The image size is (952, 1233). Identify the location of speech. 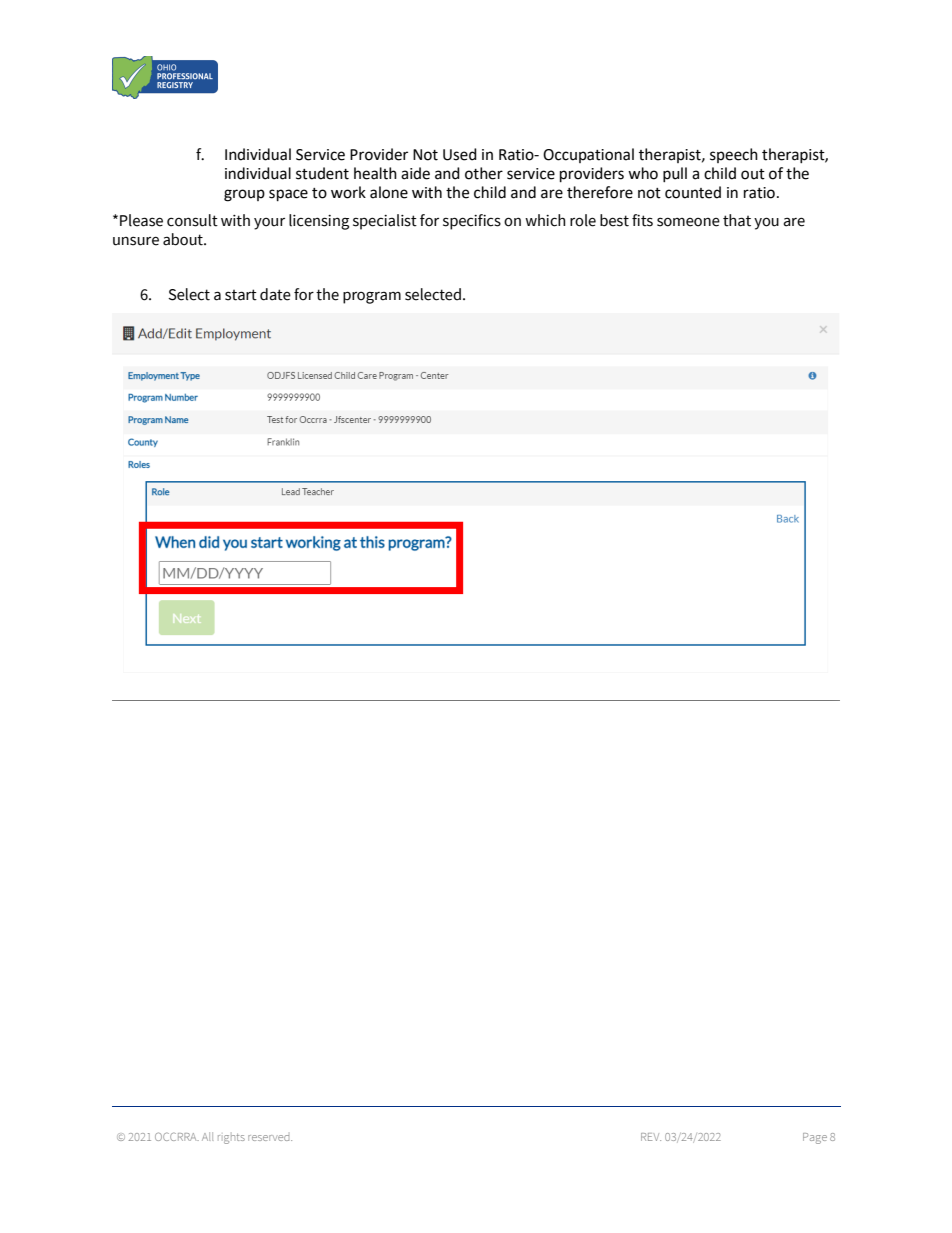
(734, 155).
